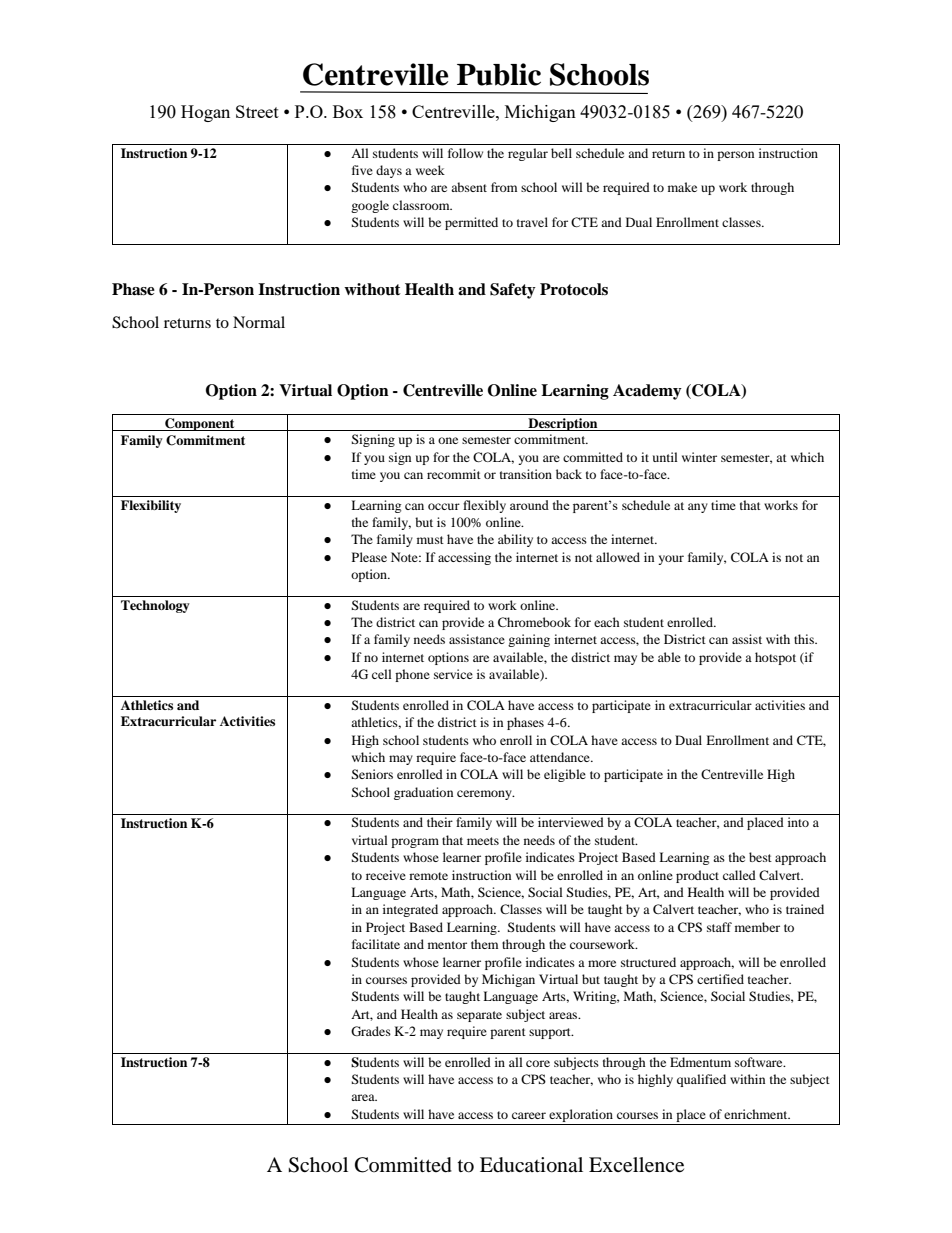 This screenshot has height=1233, width=952. Describe the element at coordinates (757, 1114) in the screenshot. I see `enrichment` at that location.
